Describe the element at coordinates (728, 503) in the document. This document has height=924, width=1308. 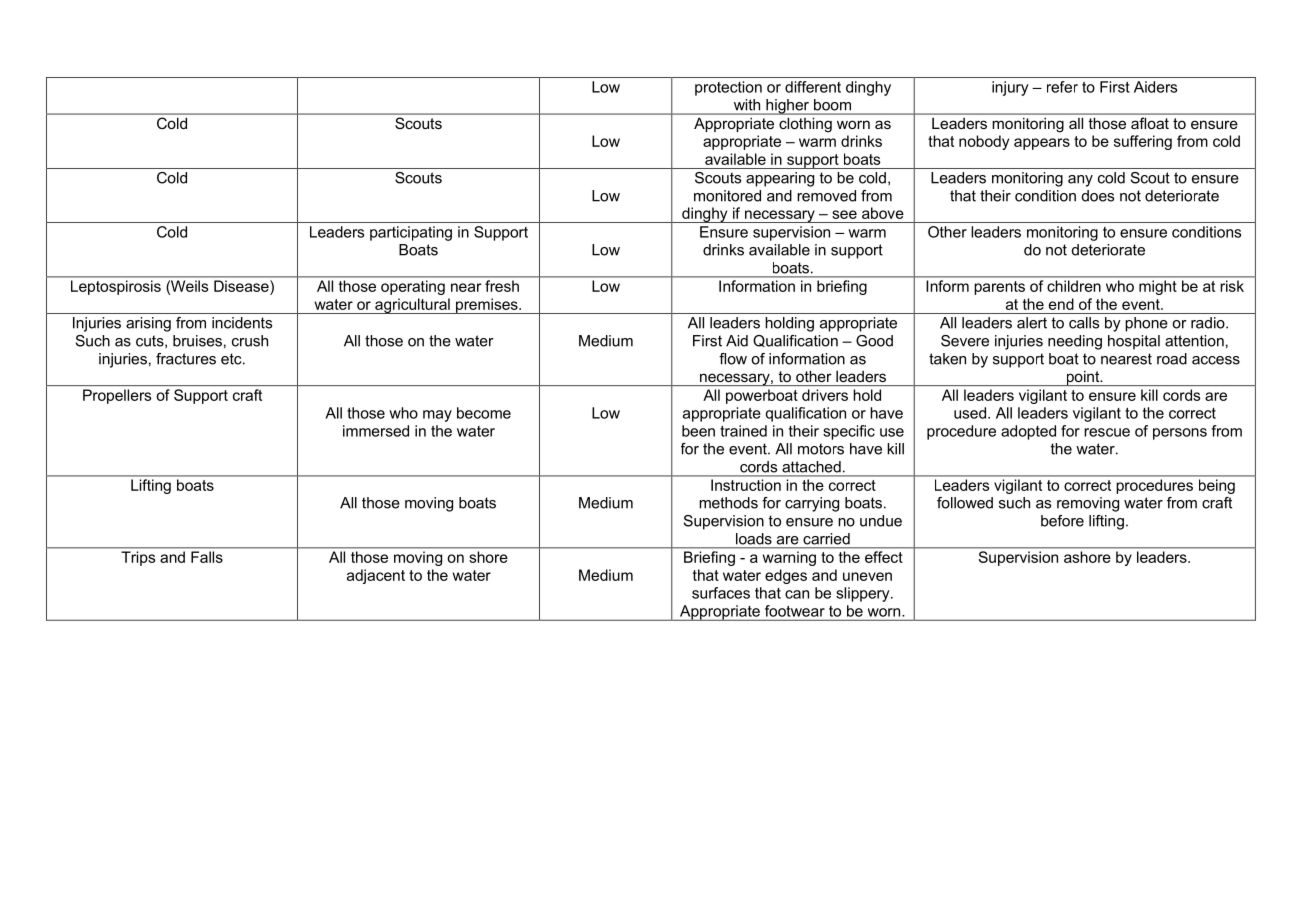
I see `methods` at that location.
